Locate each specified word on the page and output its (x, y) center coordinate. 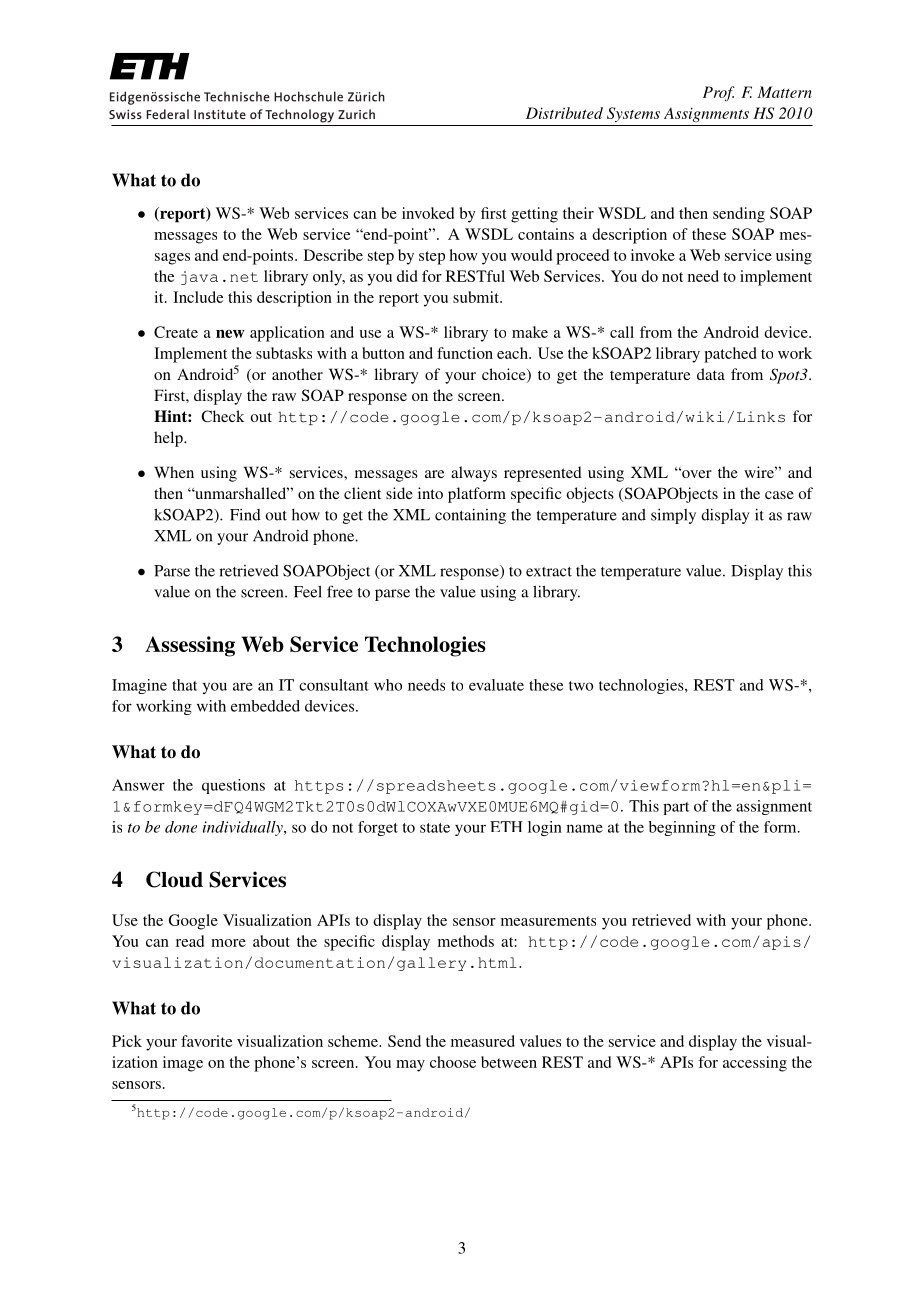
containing (470, 516)
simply (673, 516)
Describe (333, 255)
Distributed (564, 113)
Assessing (190, 646)
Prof (719, 93)
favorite (207, 1041)
